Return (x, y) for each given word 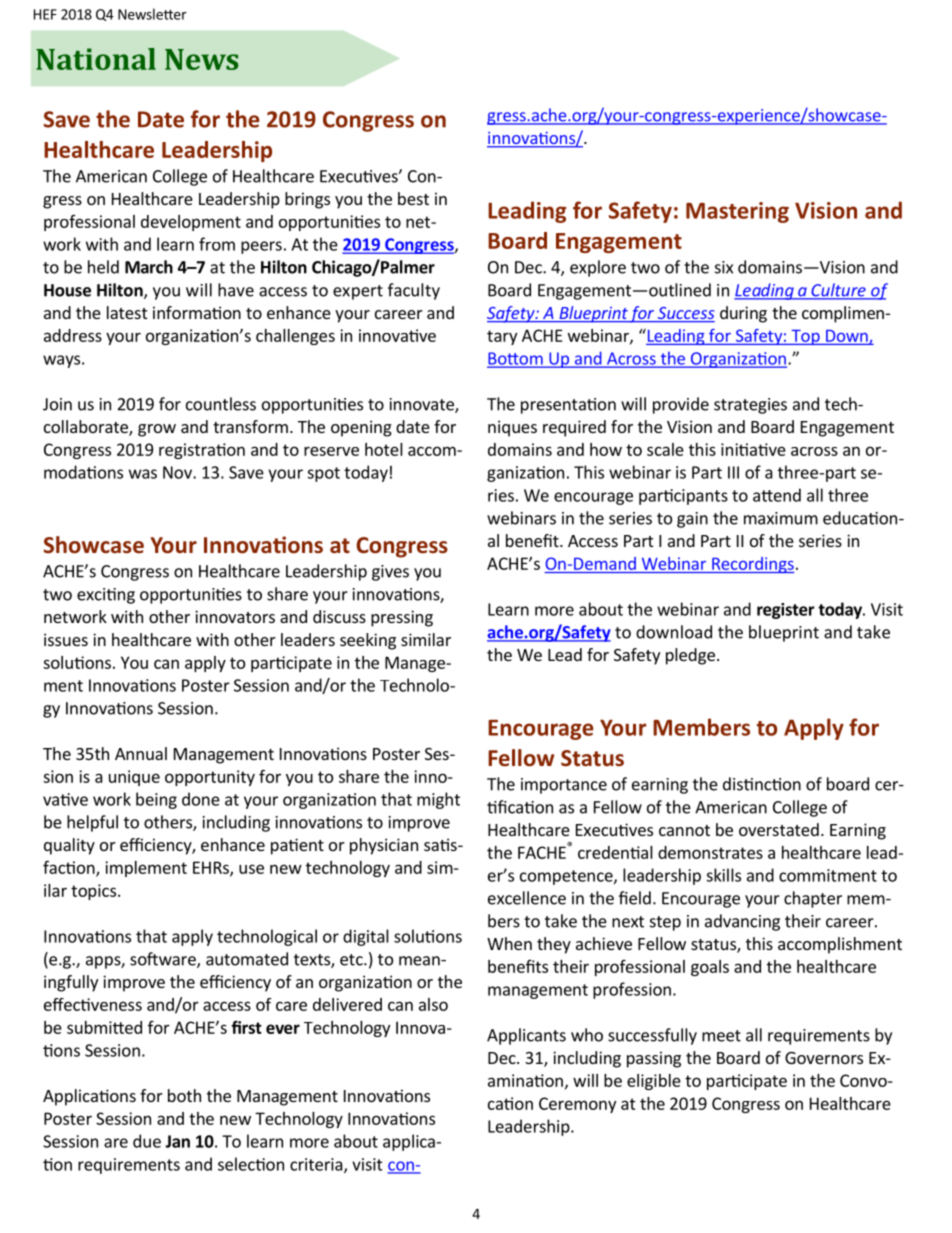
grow (157, 430)
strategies (750, 406)
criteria (317, 1165)
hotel (384, 449)
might (438, 800)
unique (134, 778)
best (413, 198)
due (147, 1141)
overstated (779, 829)
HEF (45, 14)
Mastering (737, 212)
